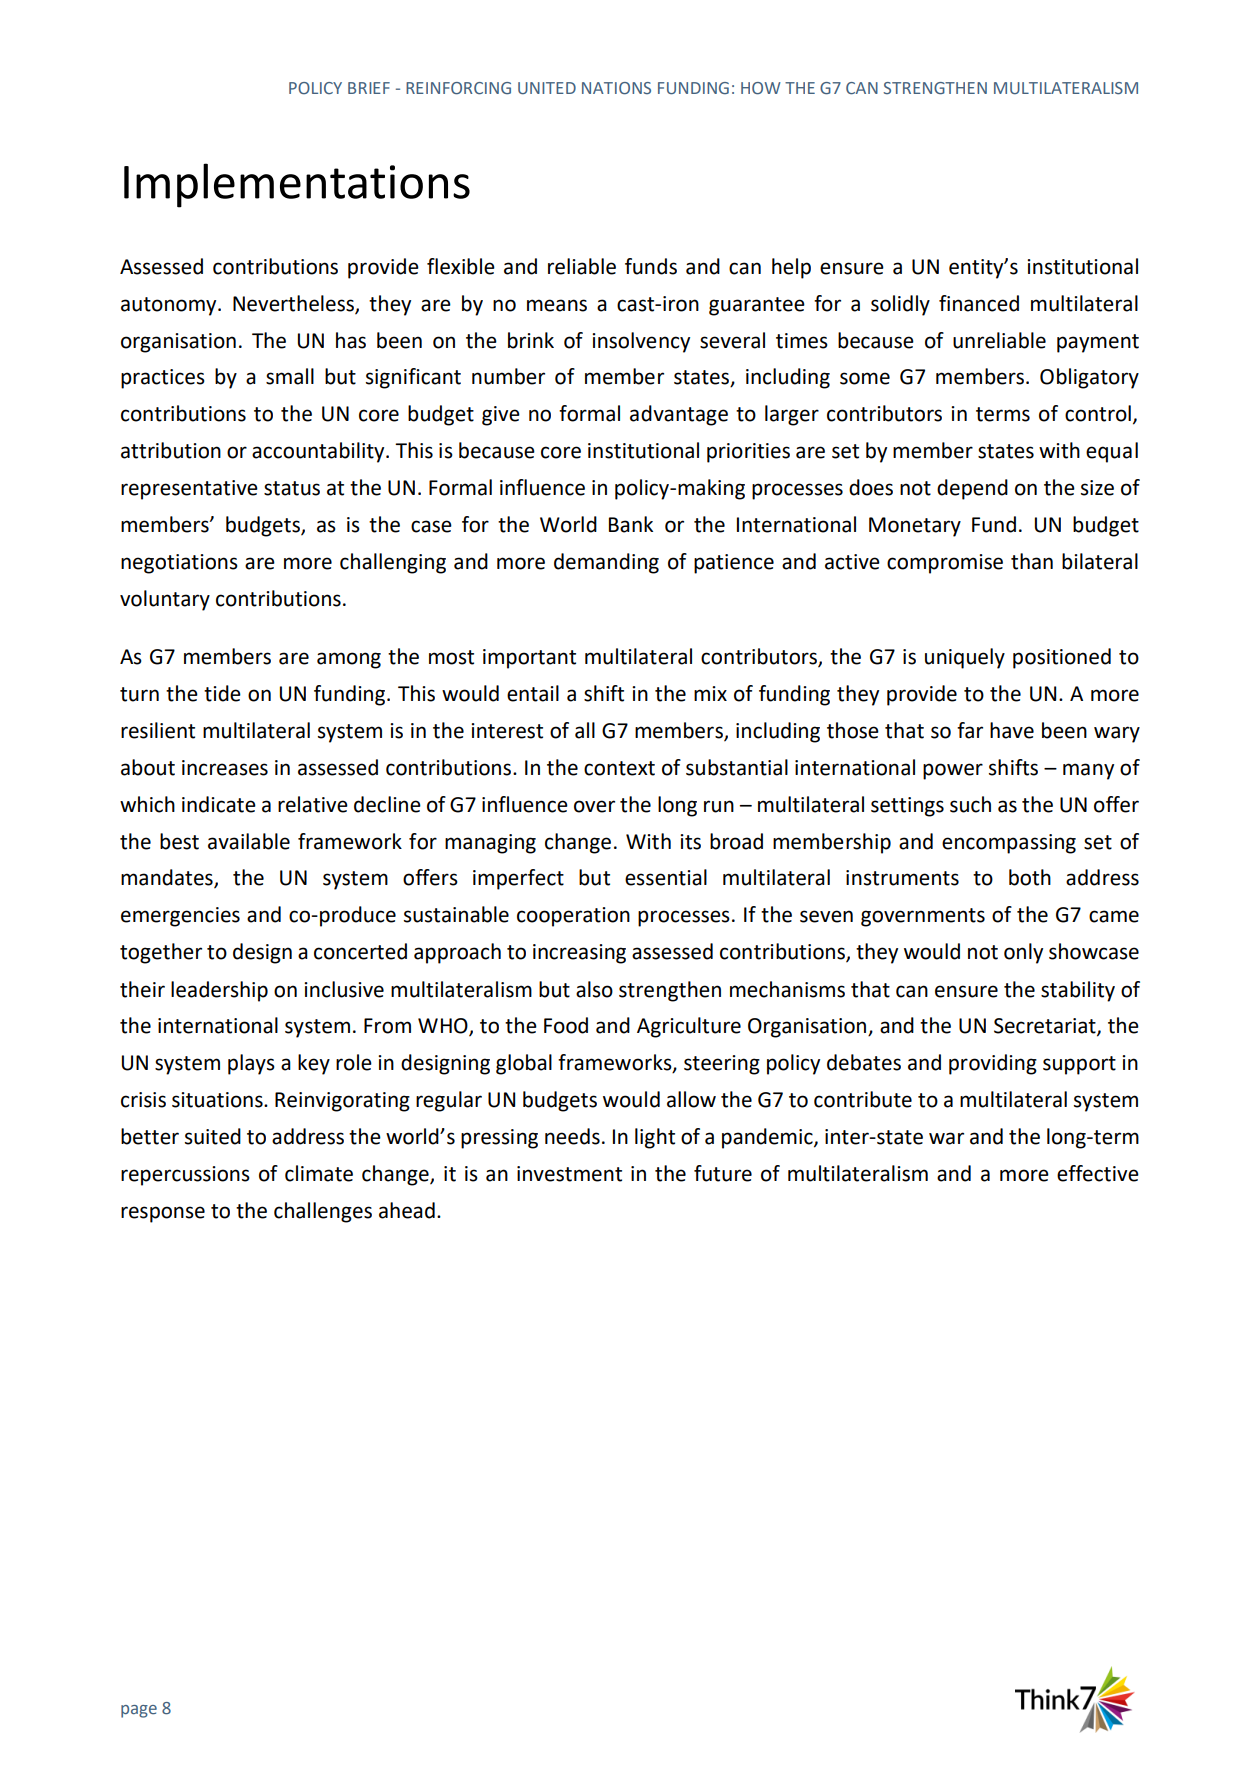 The width and height of the screenshot is (1259, 1780). Describe the element at coordinates (616, 88) in the screenshot. I see `NATIONS` at that location.
